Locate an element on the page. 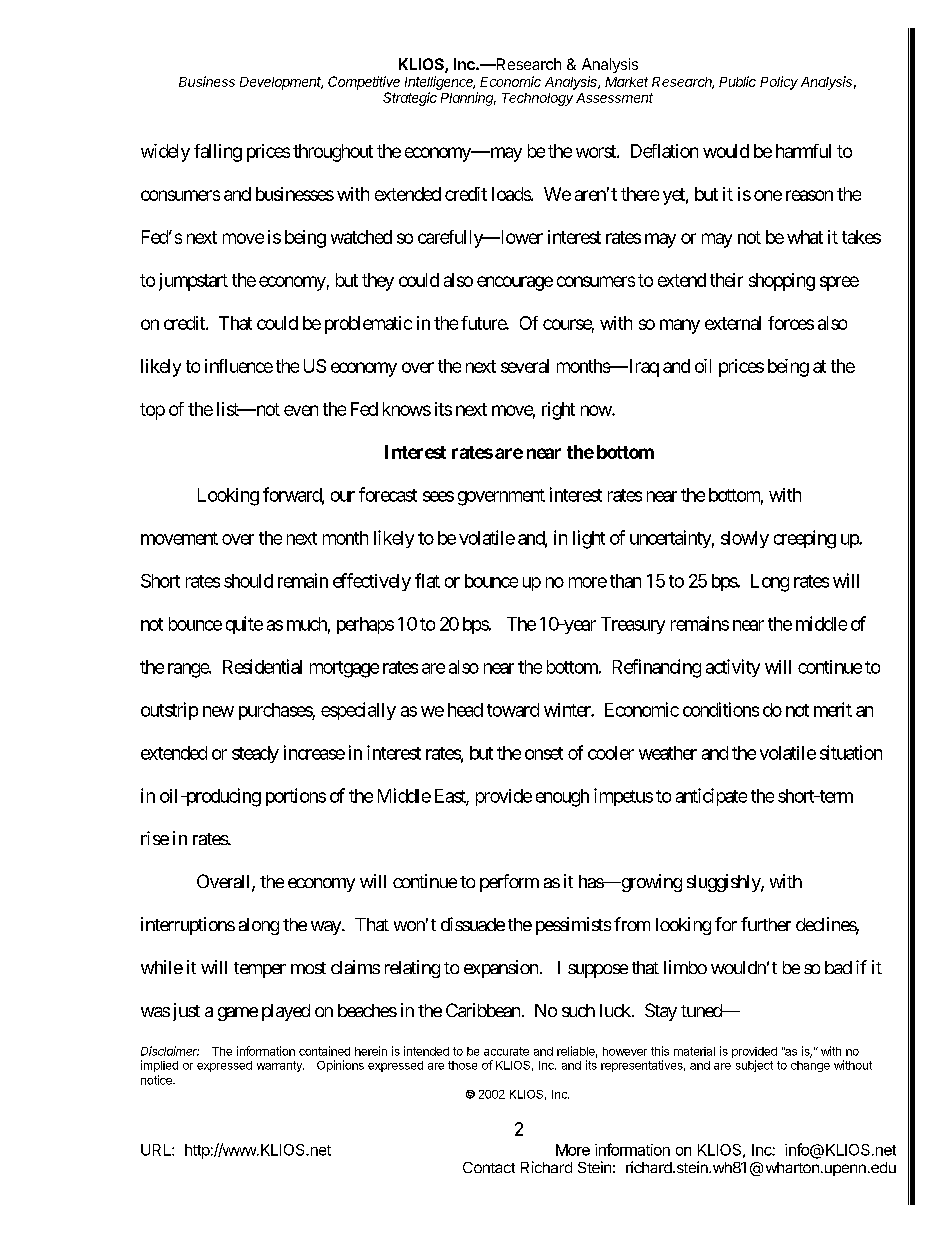 This page has width=952, height=1233. activity is located at coordinates (733, 668).
